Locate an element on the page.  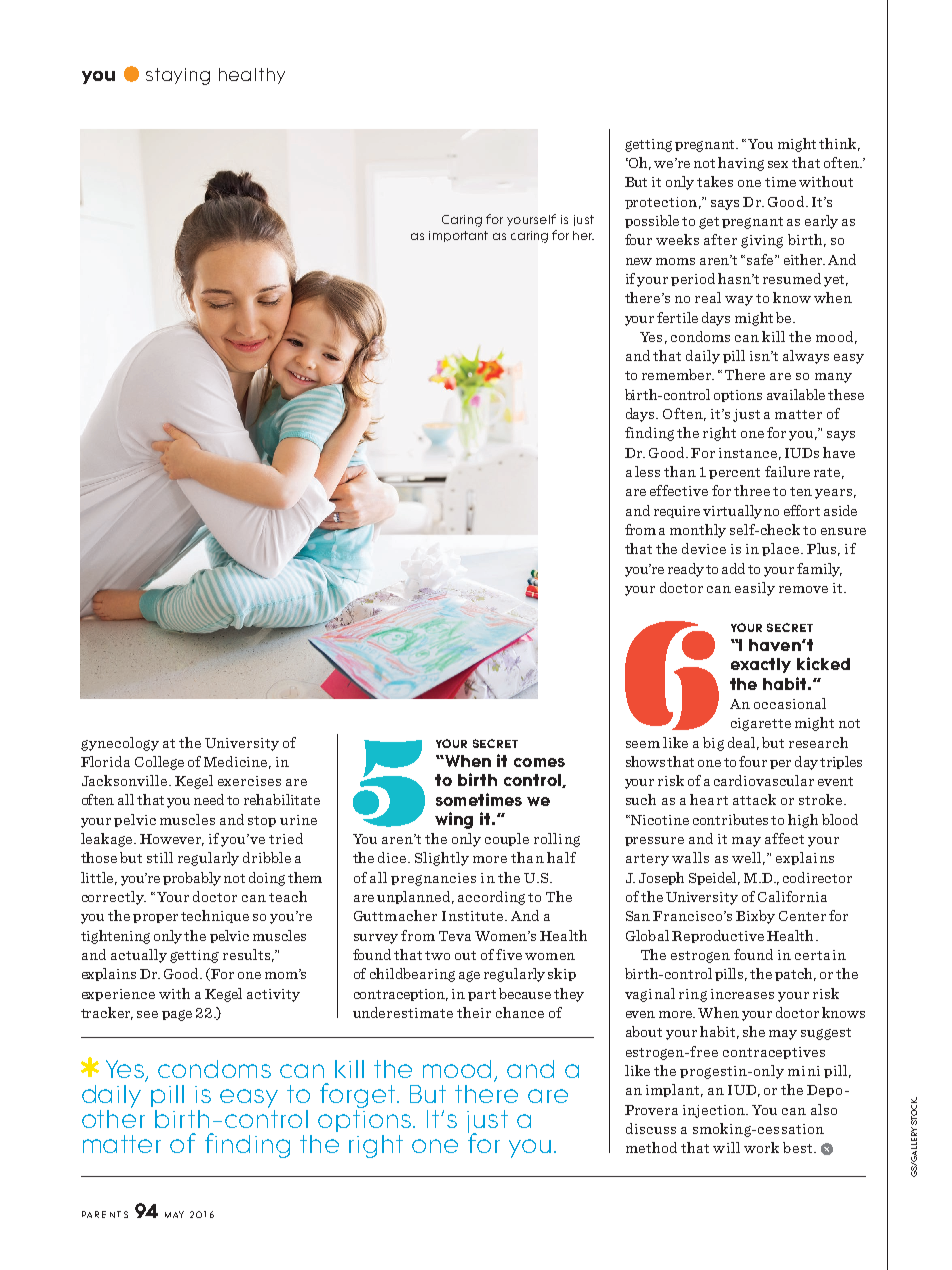
need is located at coordinates (209, 799).
